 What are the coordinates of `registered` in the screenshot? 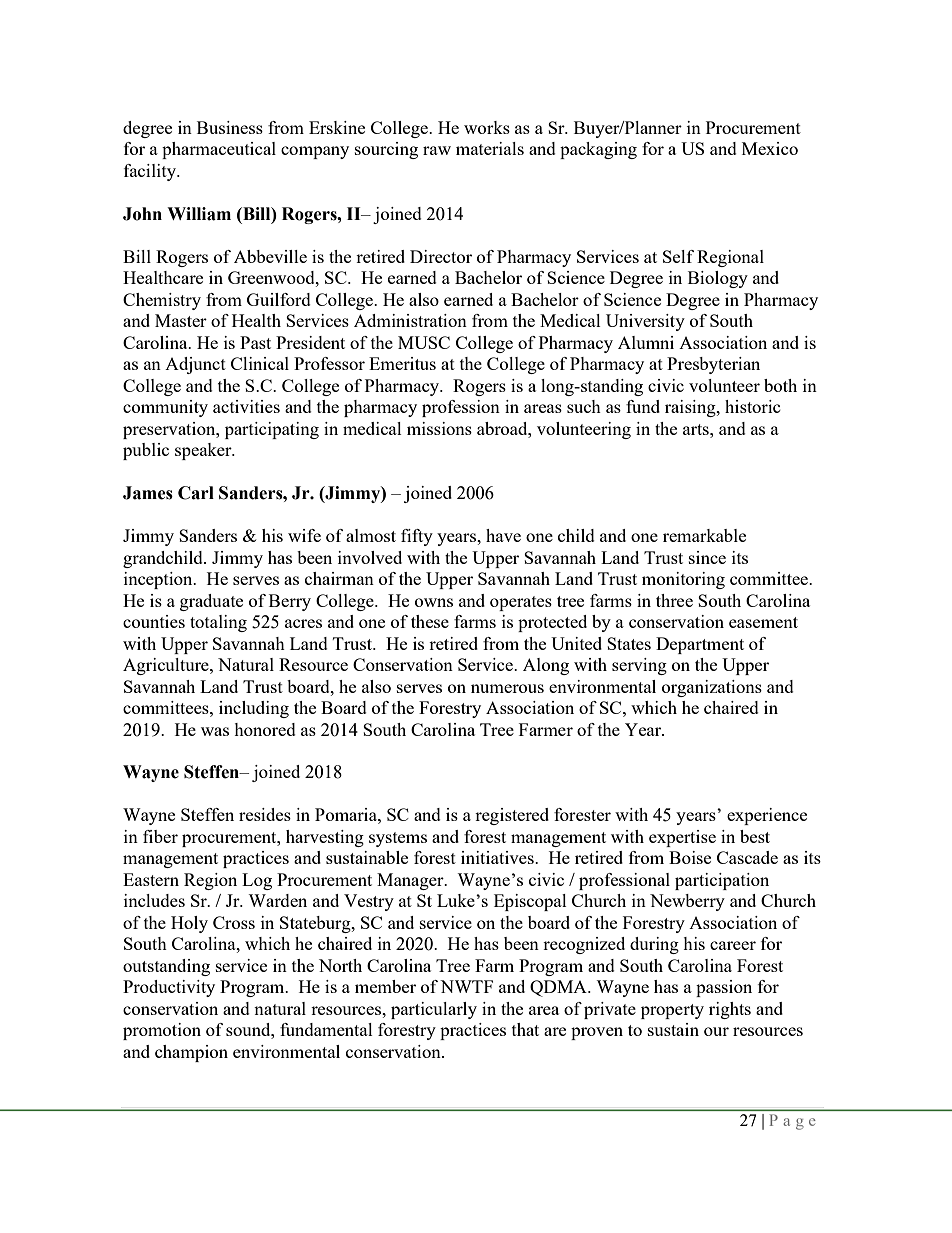 It's located at (512, 816).
